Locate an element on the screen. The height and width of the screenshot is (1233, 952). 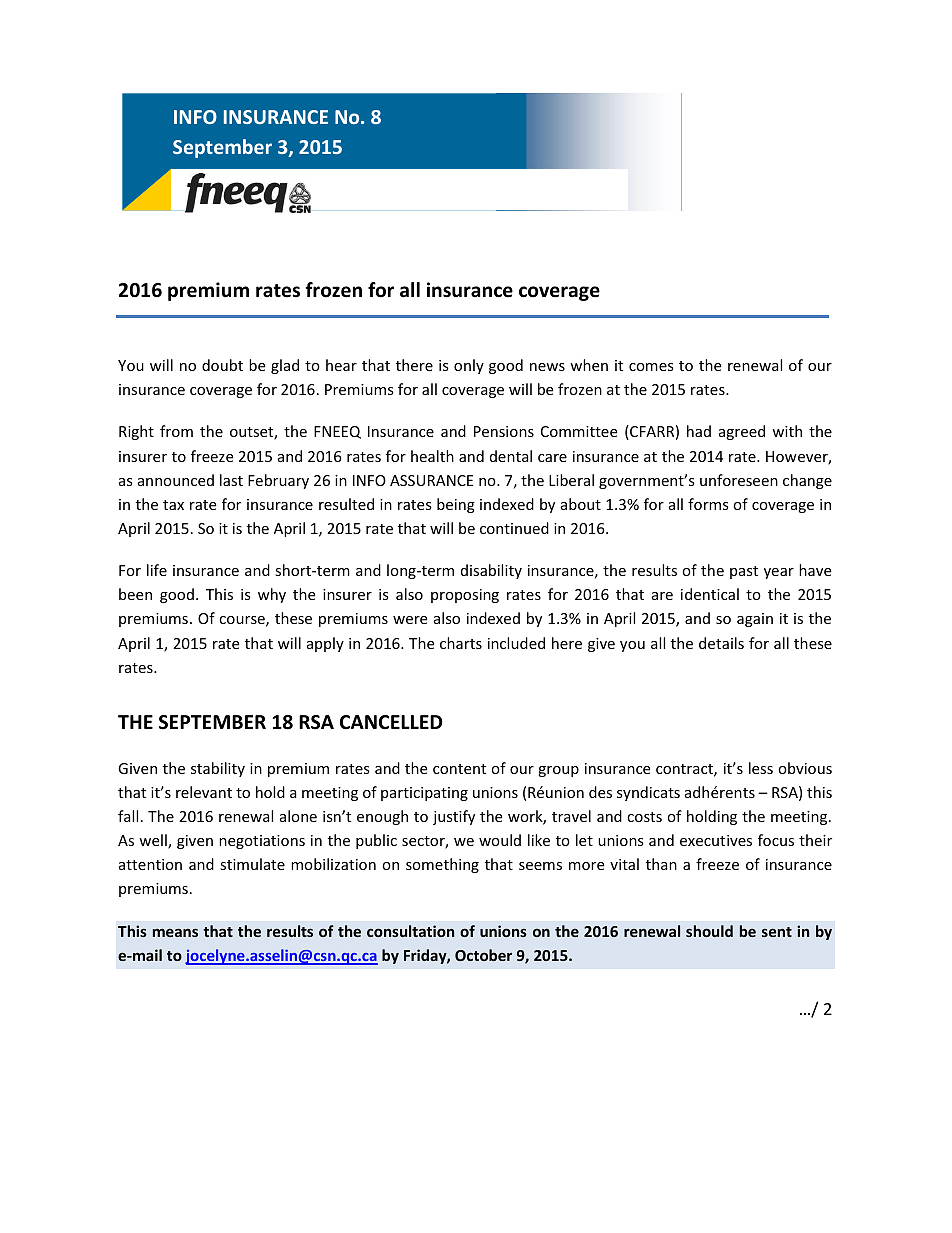
should is located at coordinates (709, 931).
